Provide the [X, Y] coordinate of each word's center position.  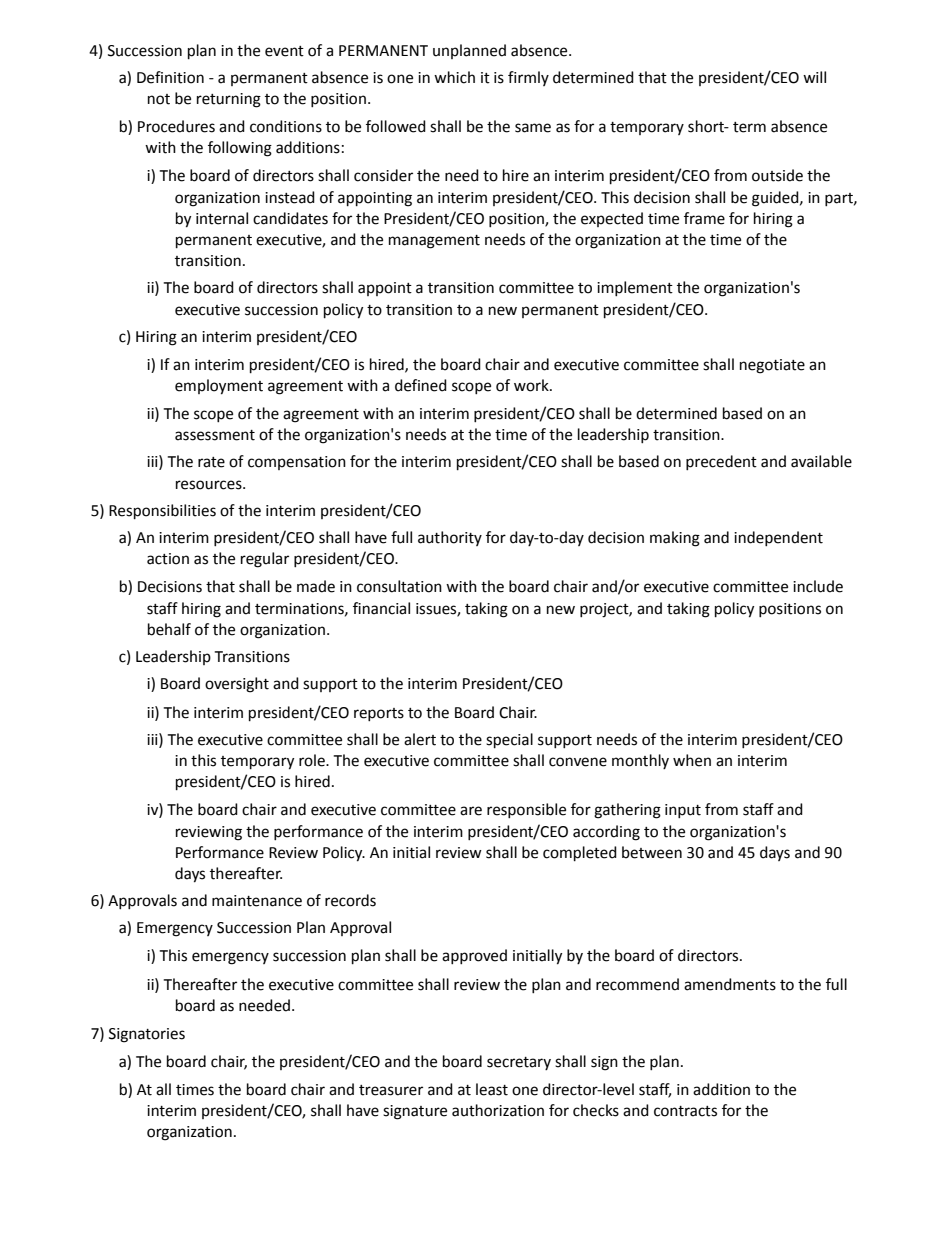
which [454, 77]
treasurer [391, 1090]
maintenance [257, 901]
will [814, 77]
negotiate [772, 366]
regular [265, 560]
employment [219, 387]
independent [778, 538]
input [683, 811]
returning [229, 100]
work [532, 385]
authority [450, 538]
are [471, 811]
